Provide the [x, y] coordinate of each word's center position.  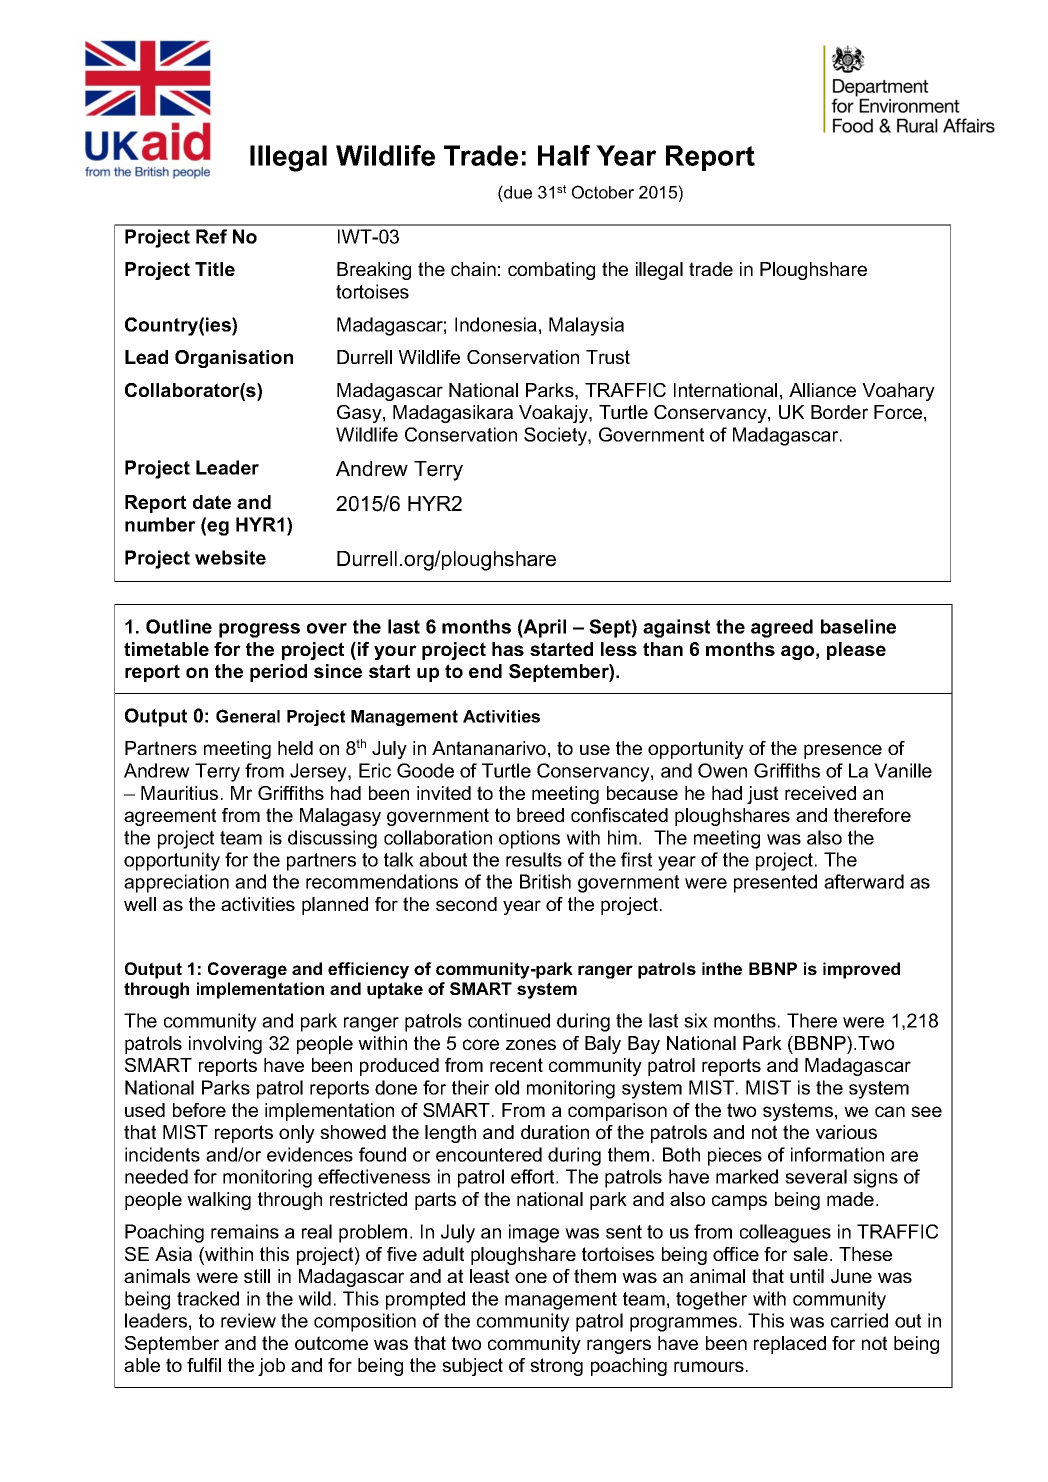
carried [859, 1320]
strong [556, 1367]
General [248, 716]
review [248, 1320]
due [517, 192]
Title [215, 269]
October [603, 192]
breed [540, 815]
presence [843, 751]
